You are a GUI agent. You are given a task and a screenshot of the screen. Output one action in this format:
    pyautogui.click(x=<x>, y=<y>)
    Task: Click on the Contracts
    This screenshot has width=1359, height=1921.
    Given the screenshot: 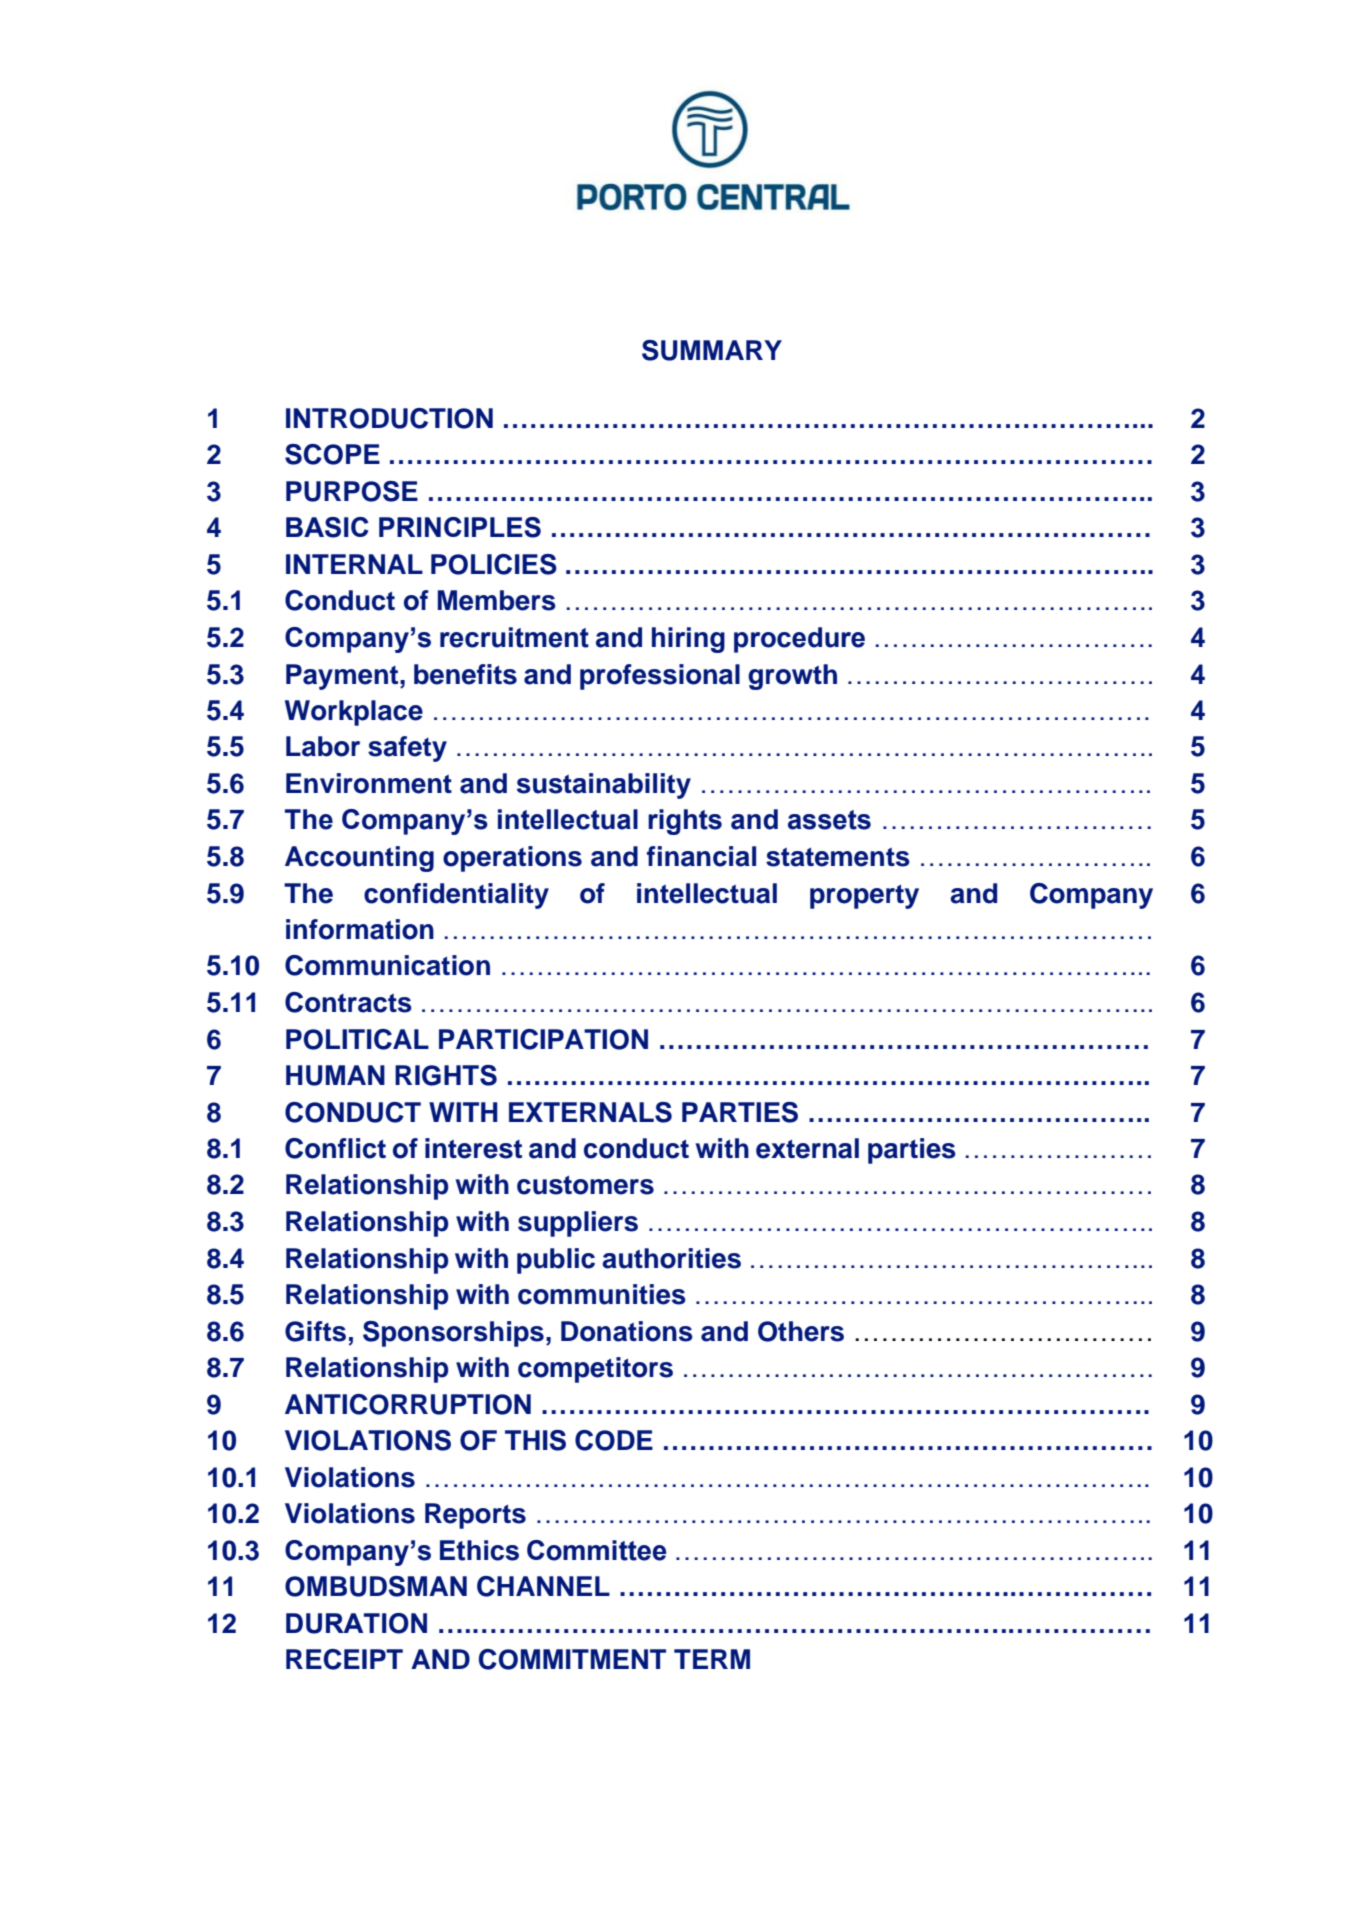 What is the action you would take?
    pyautogui.click(x=348, y=1002)
